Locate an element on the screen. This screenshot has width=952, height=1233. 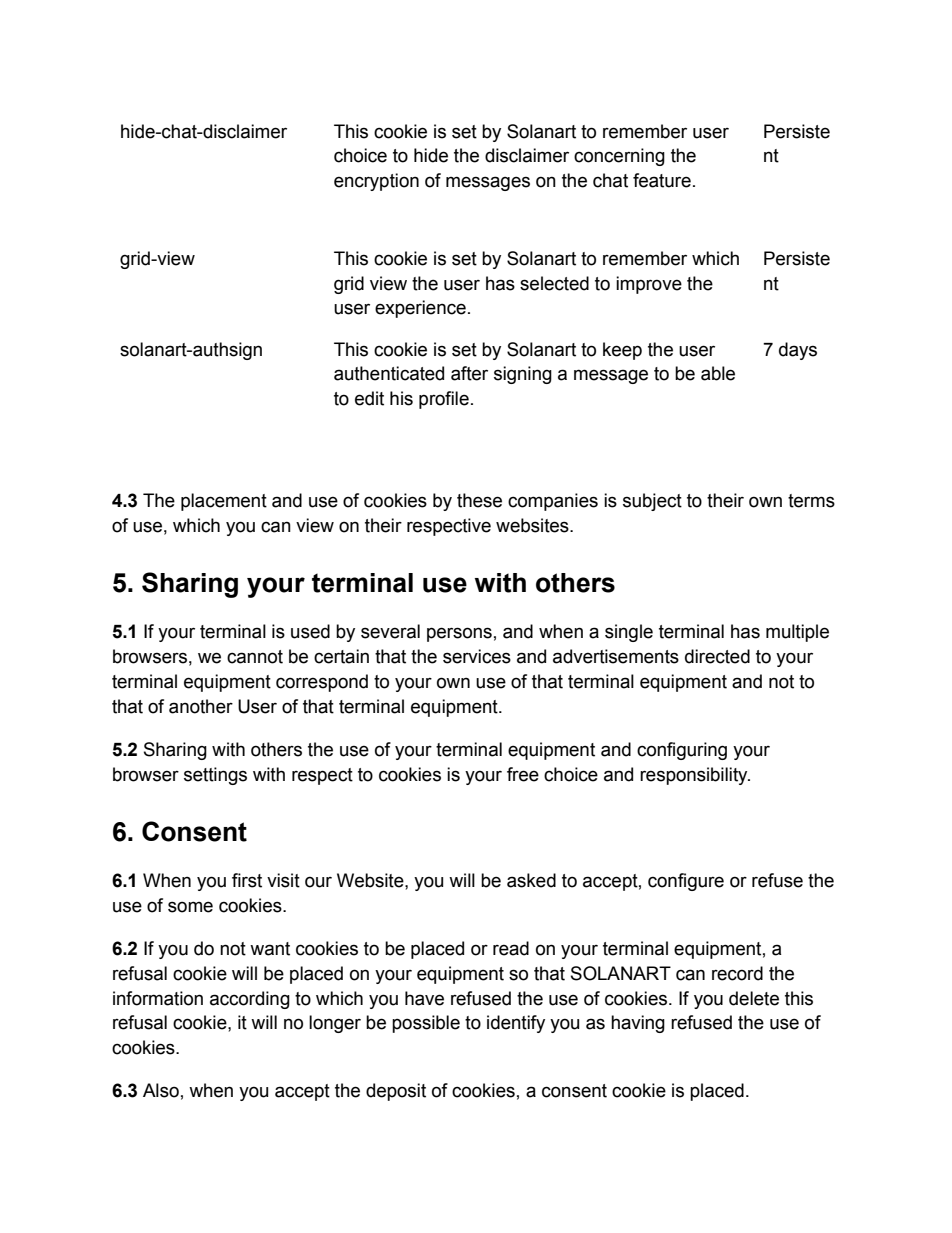
feature is located at coordinates (662, 180).
